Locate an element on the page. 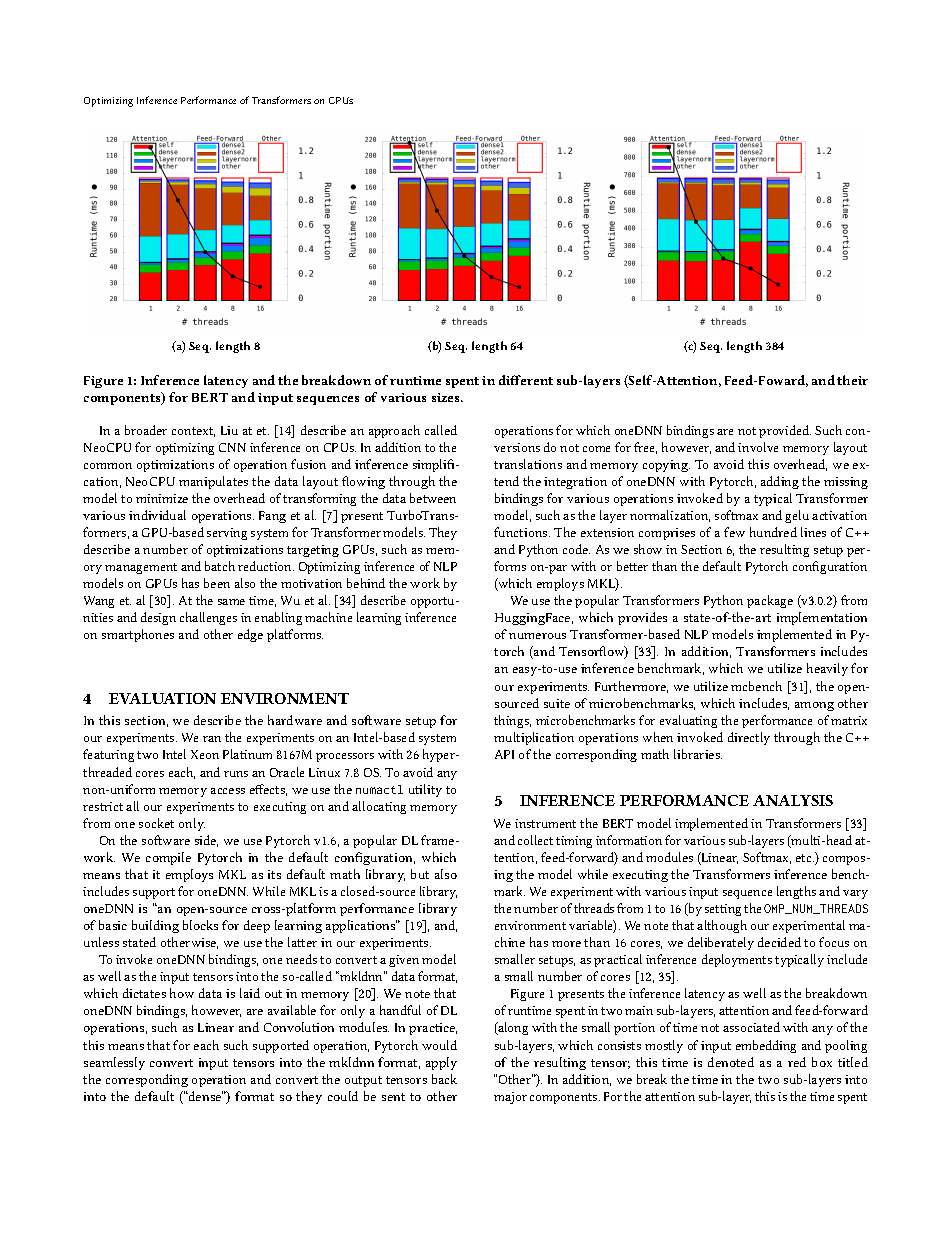  API is located at coordinates (504, 754).
